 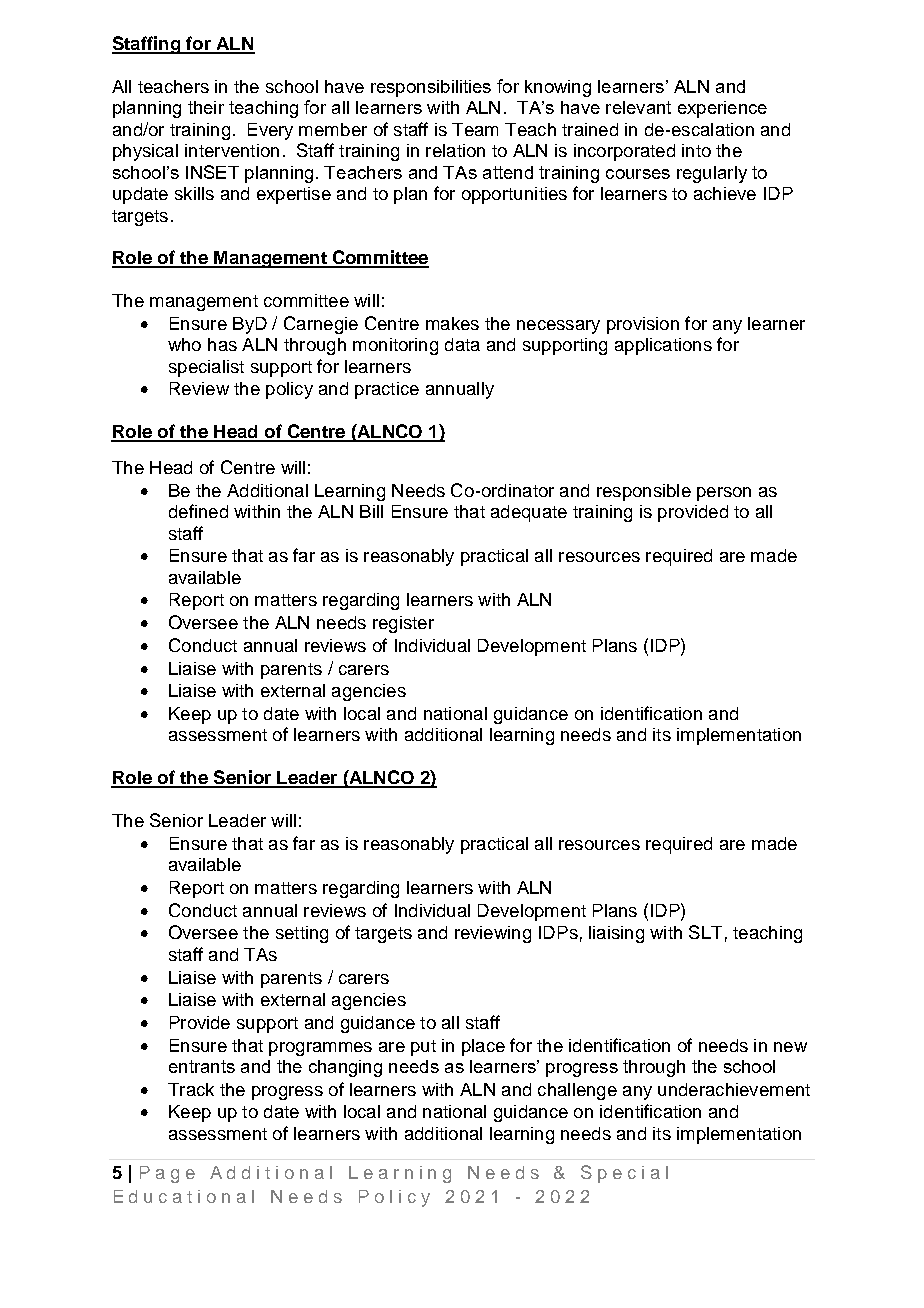 What do you see at coordinates (302, 934) in the screenshot?
I see `setting` at bounding box center [302, 934].
